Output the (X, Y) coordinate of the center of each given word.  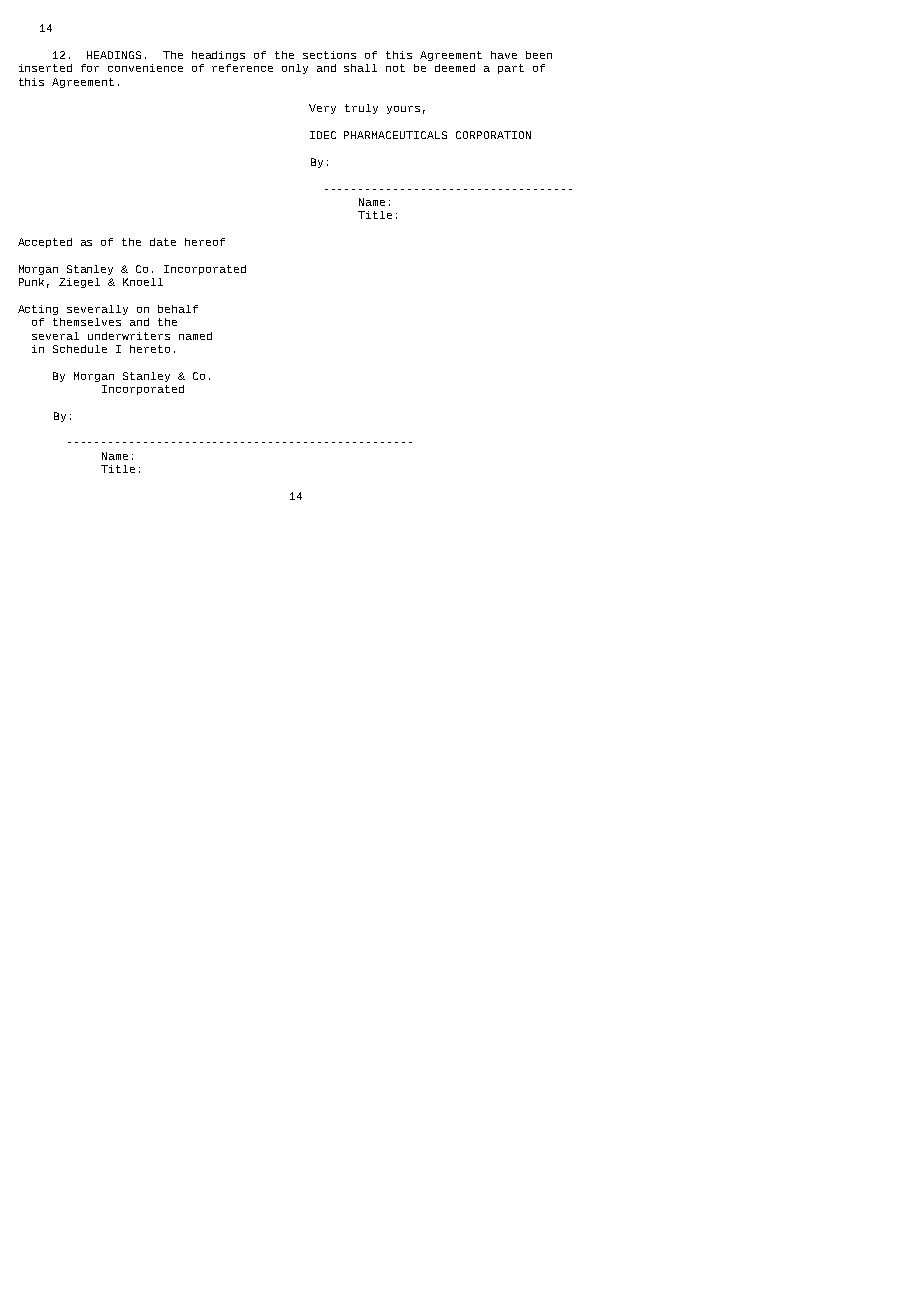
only (295, 69)
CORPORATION (493, 135)
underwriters (129, 336)
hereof (205, 242)
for (90, 68)
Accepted (45, 243)
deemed (455, 68)
